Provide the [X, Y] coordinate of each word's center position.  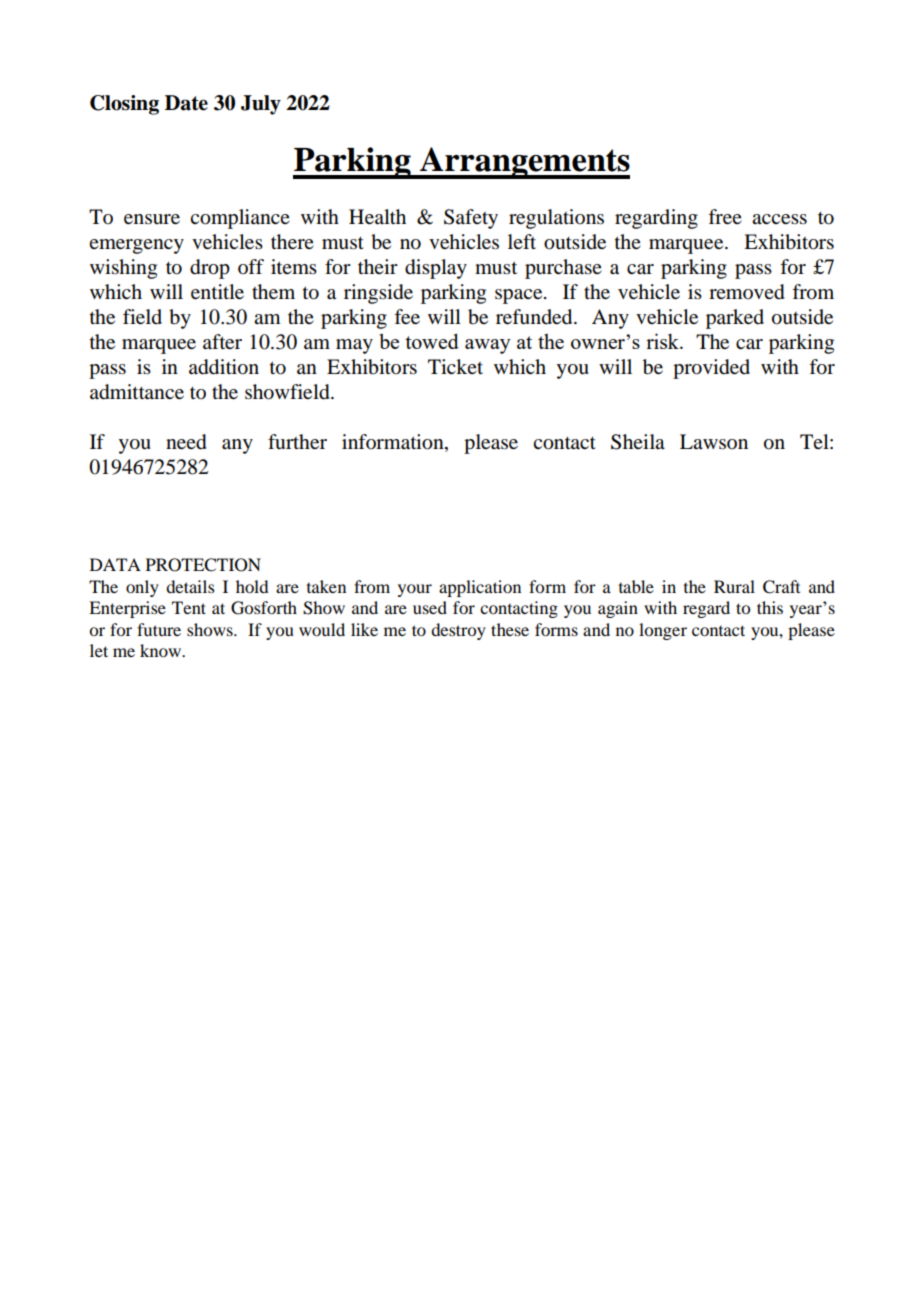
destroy [458, 631]
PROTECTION [203, 565]
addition [224, 367]
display [436, 269]
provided [711, 369]
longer [663, 631]
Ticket [455, 366]
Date [186, 103]
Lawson [714, 442]
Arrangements [524, 163]
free [725, 217]
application [480, 588]
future [159, 629]
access [779, 219]
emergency [136, 246]
